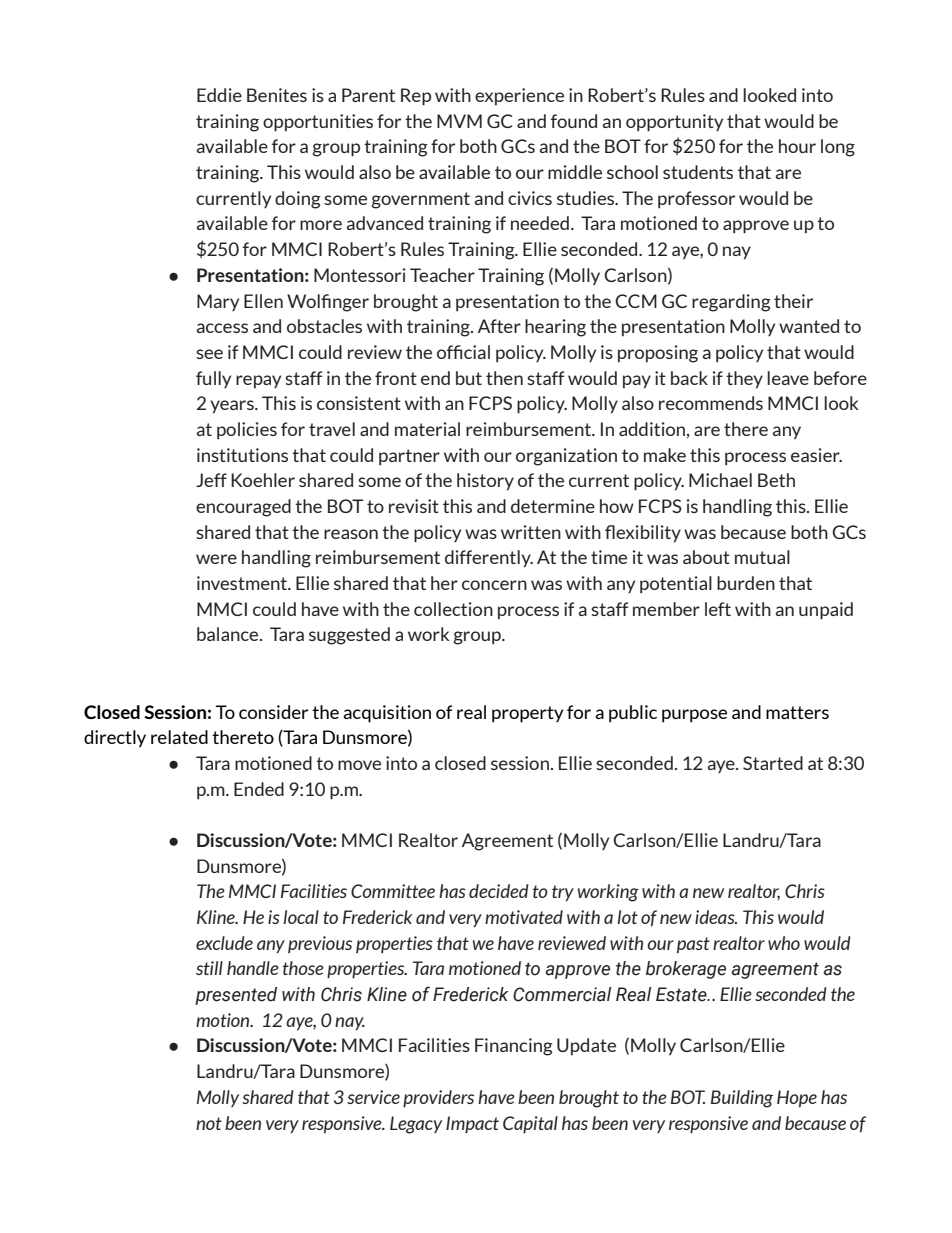 The height and width of the screenshot is (1233, 952). What do you see at coordinates (742, 1099) in the screenshot?
I see `Building` at bounding box center [742, 1099].
